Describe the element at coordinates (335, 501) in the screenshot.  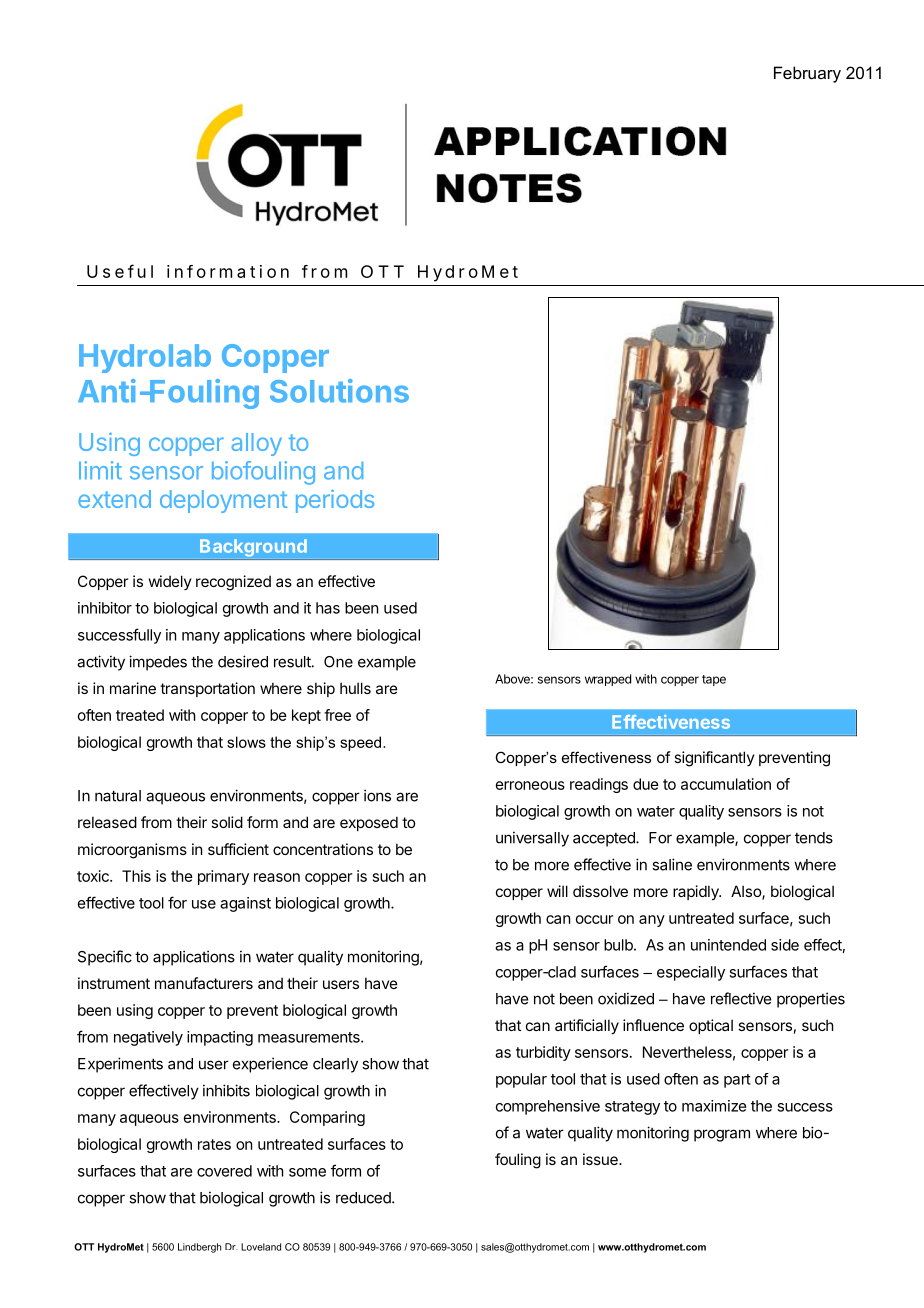
I see `periods` at that location.
